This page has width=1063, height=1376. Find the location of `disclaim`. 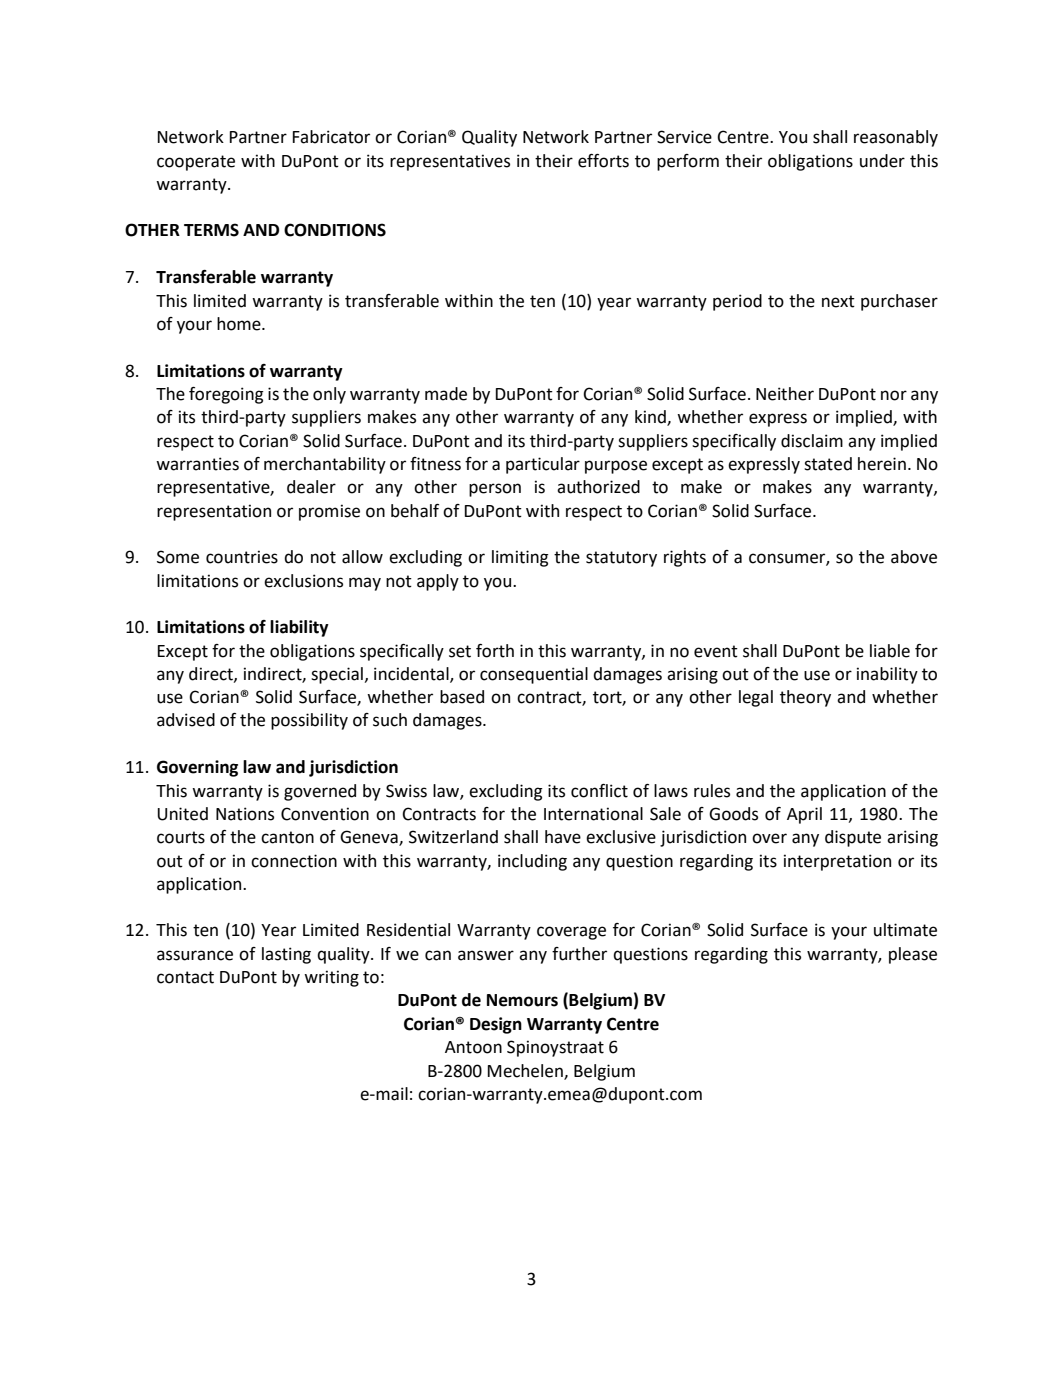

disclaim is located at coordinates (812, 441).
